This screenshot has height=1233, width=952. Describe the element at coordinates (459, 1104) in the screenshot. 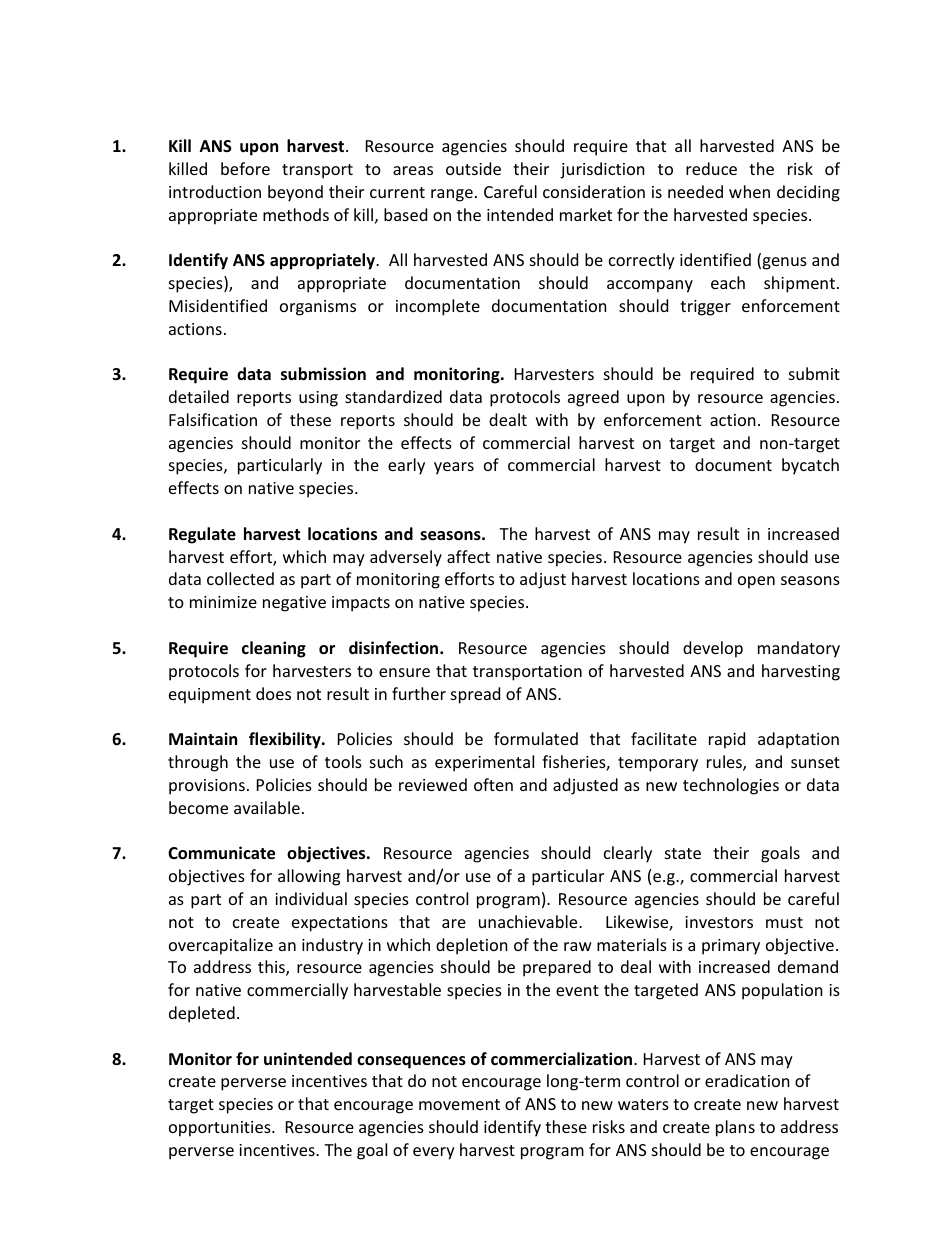

I see `movement` at that location.
